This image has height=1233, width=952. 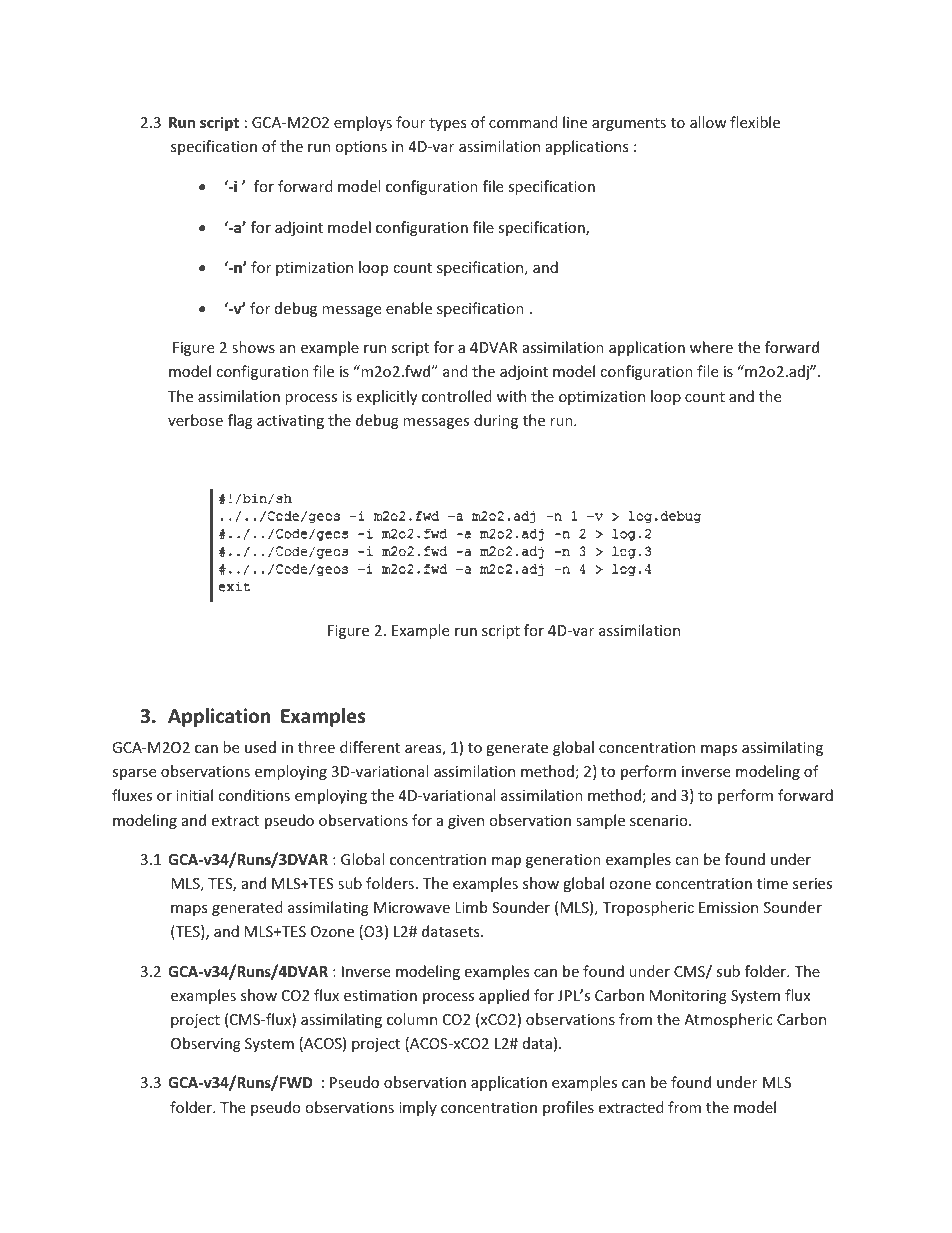 I want to click on allow, so click(x=708, y=122).
